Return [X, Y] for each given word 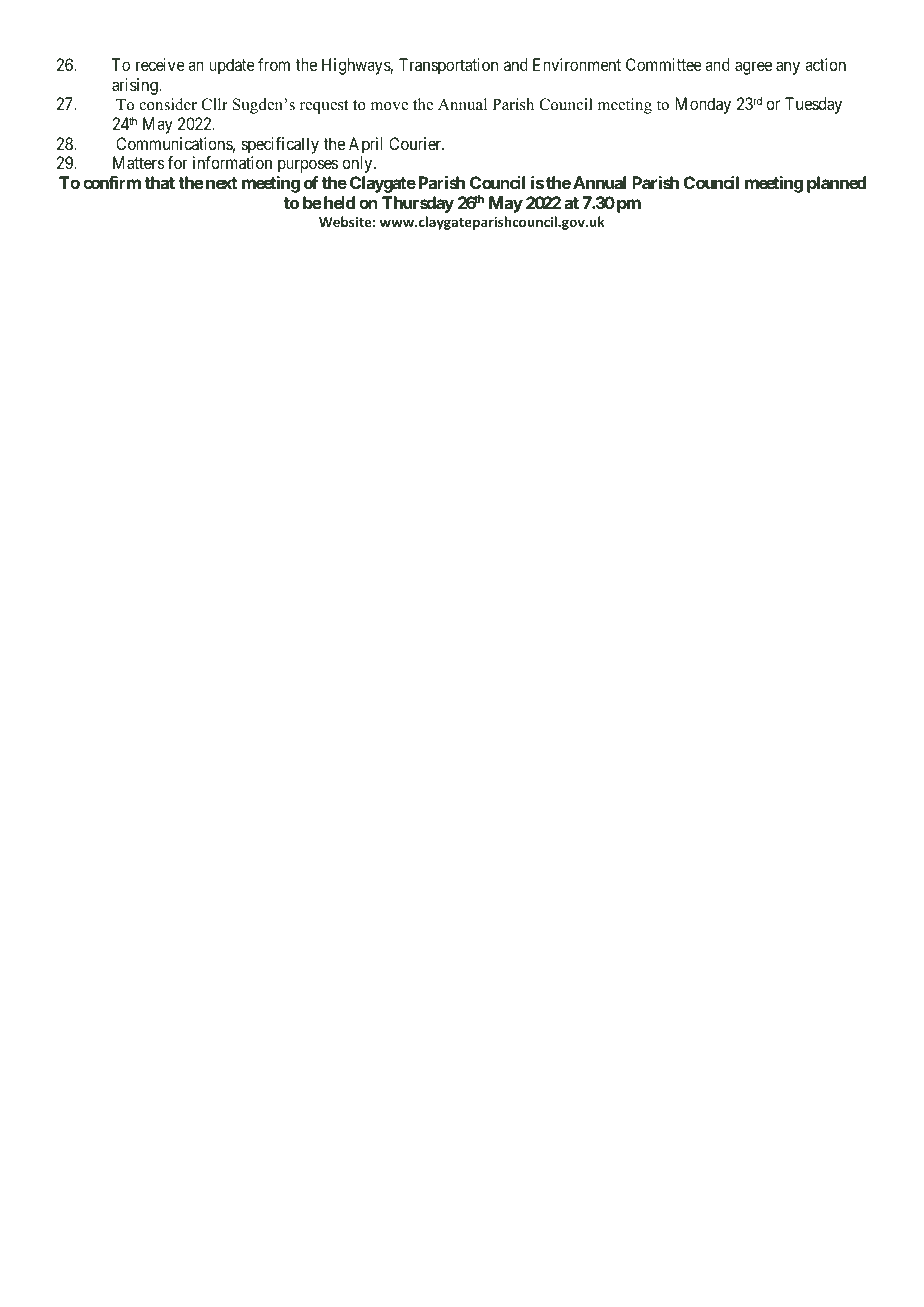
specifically [280, 147]
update [232, 66]
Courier [416, 143]
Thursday [418, 204]
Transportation [448, 66]
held [339, 202]
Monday [703, 105]
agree [753, 68]
